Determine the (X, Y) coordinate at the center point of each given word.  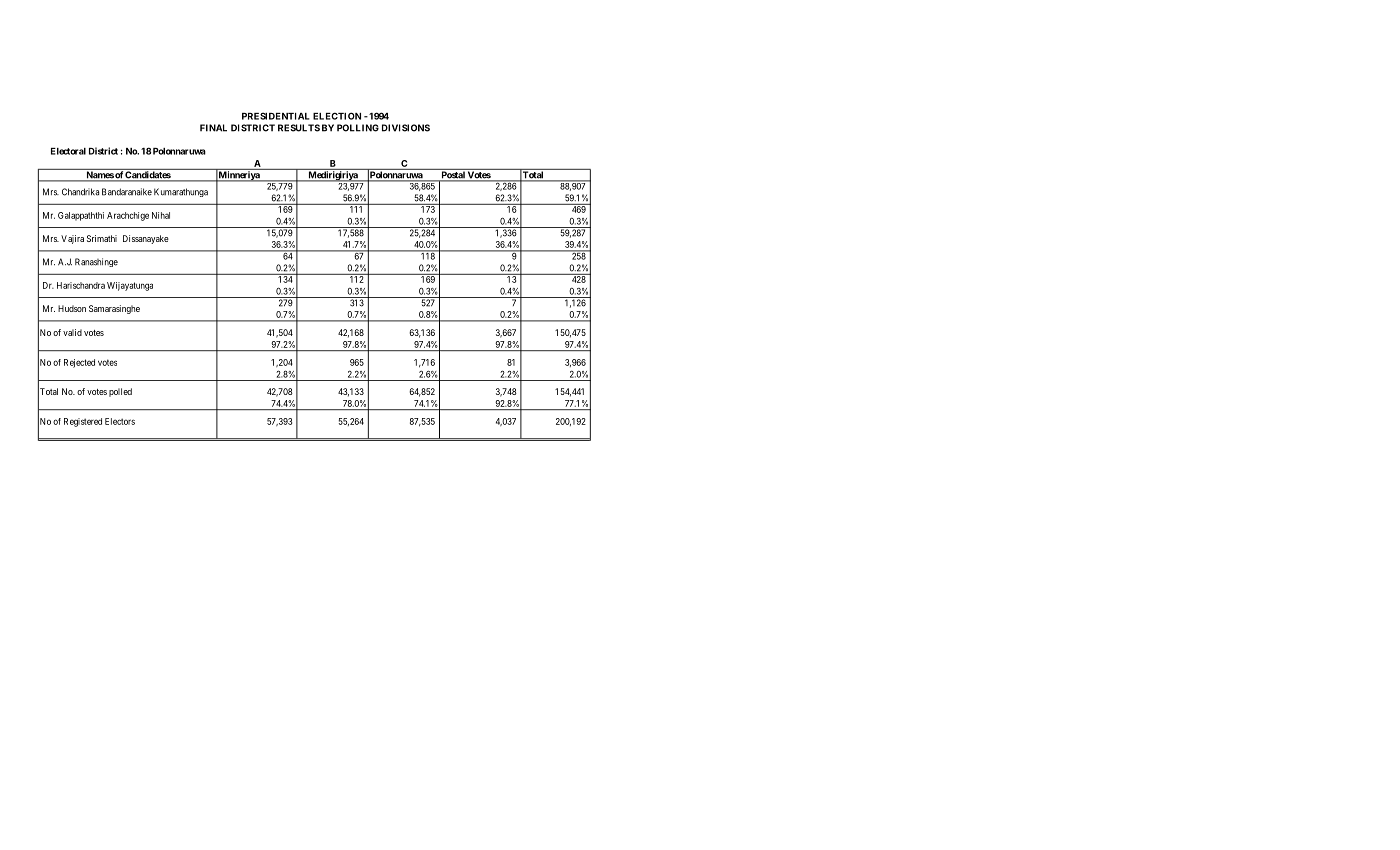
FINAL (213, 128)
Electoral (68, 151)
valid (72, 332)
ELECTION (337, 116)
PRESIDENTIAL (276, 116)
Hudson (72, 308)
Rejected (79, 363)
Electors (120, 421)
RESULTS (299, 128)
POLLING (358, 128)
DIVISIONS (406, 128)
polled (120, 392)
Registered (83, 422)
